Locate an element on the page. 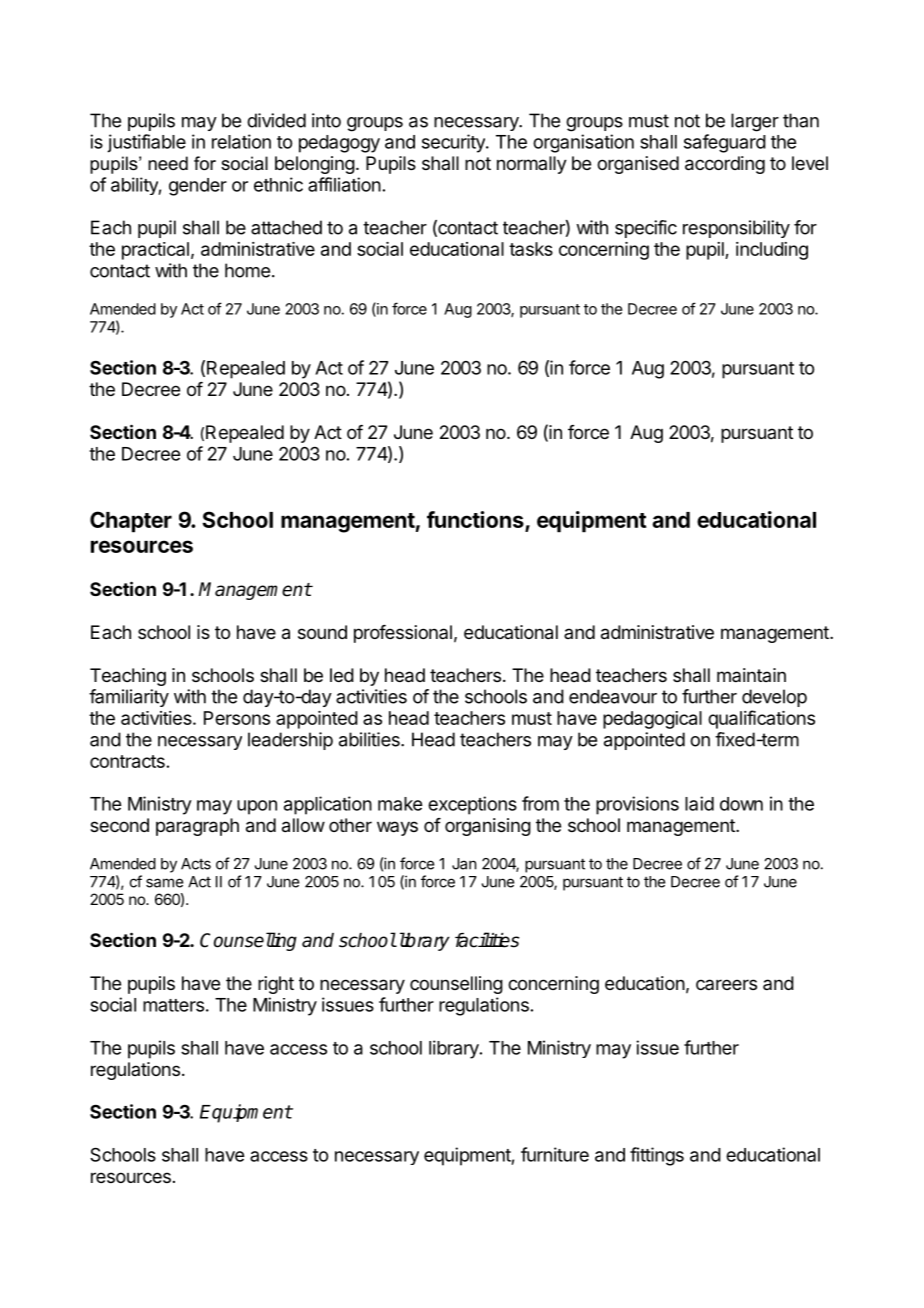 The image size is (924, 1308). safeguard is located at coordinates (725, 143).
